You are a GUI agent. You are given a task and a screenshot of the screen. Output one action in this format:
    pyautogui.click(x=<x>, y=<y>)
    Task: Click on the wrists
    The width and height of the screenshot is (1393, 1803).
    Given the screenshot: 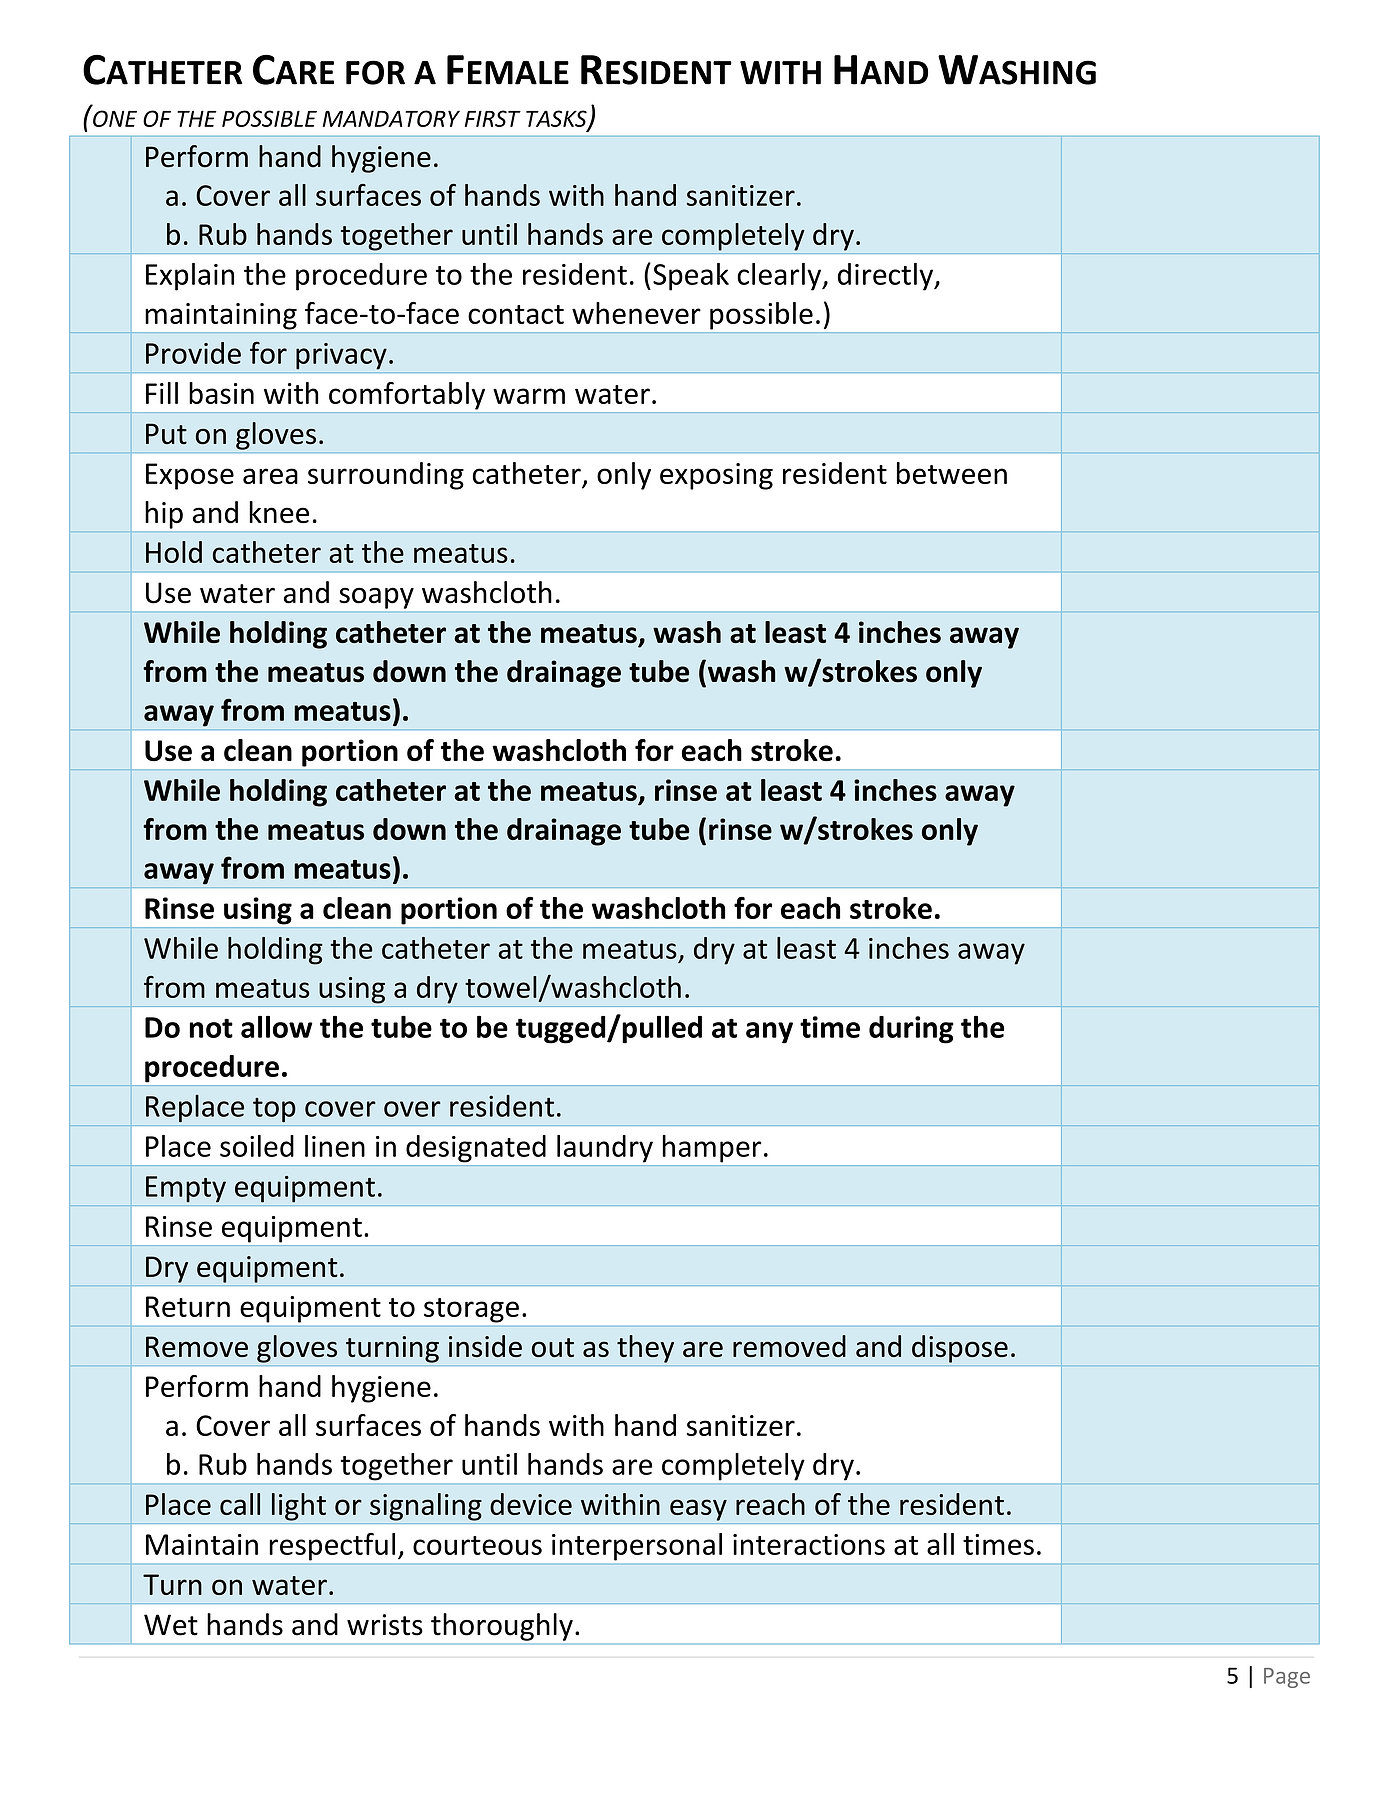 What is the action you would take?
    pyautogui.click(x=385, y=1625)
